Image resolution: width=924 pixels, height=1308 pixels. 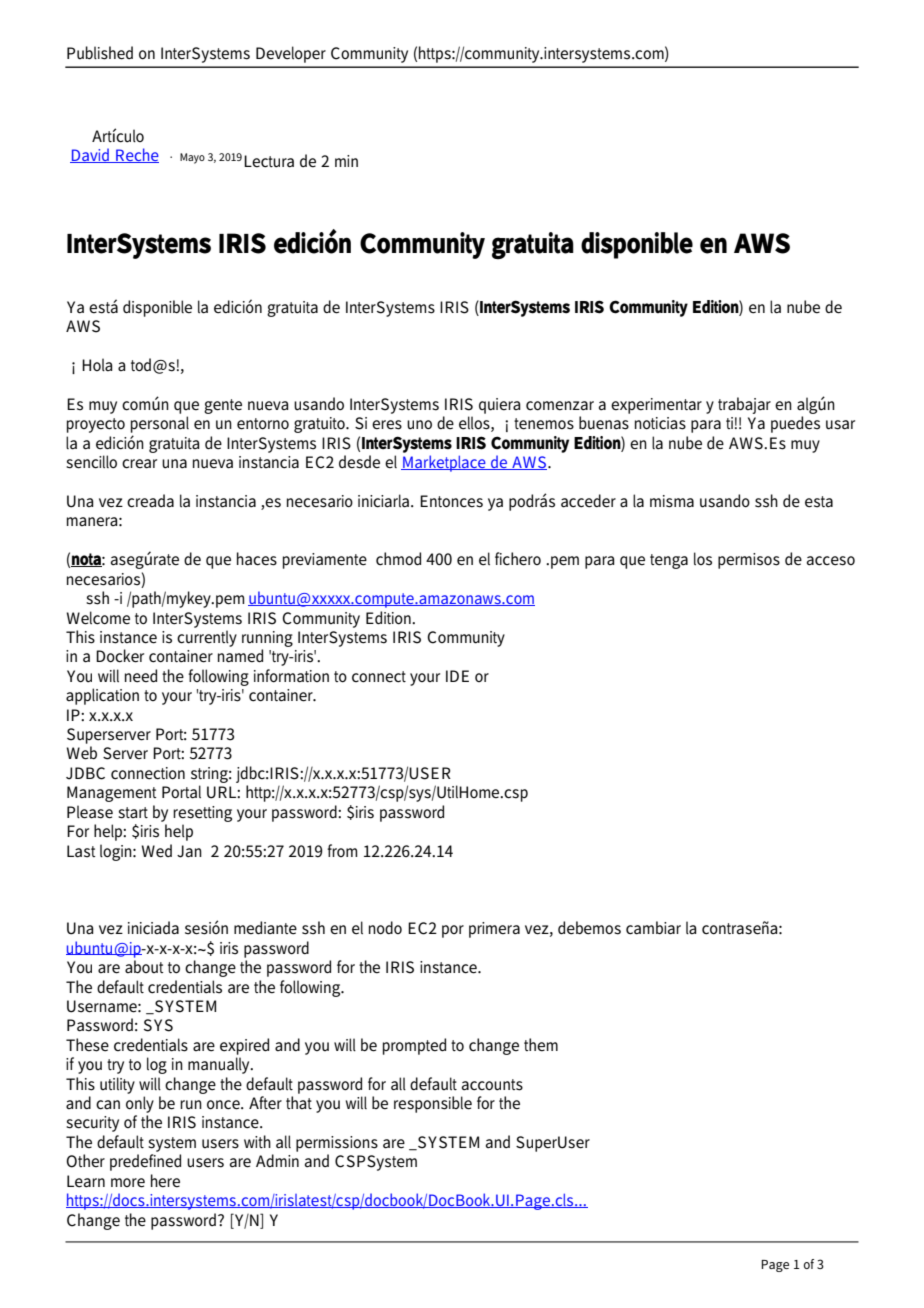 What do you see at coordinates (795, 424) in the screenshot?
I see `puedes` at bounding box center [795, 424].
